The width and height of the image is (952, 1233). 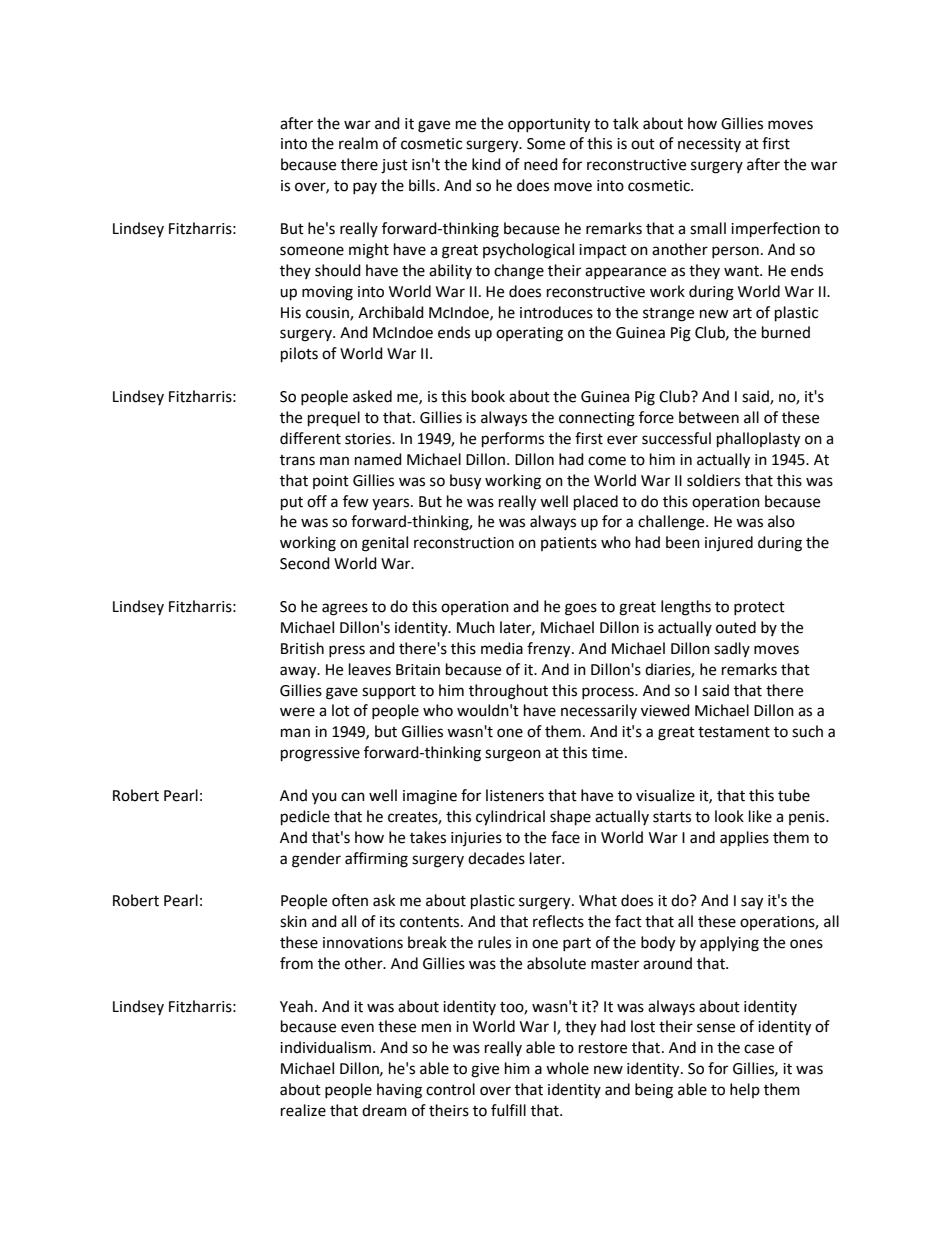 I want to click on agrees, so click(x=345, y=609).
